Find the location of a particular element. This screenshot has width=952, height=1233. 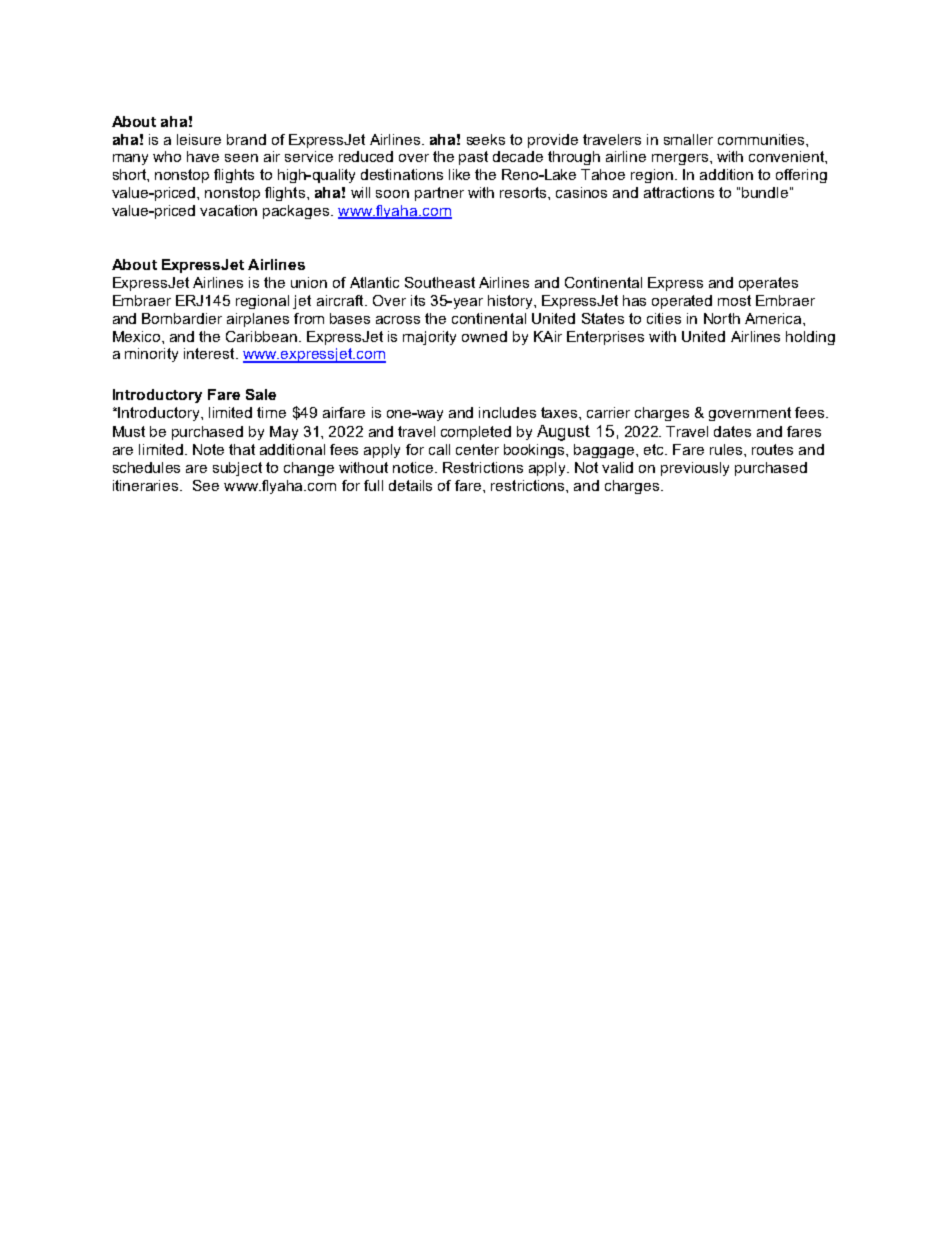

notice is located at coordinates (414, 467).
